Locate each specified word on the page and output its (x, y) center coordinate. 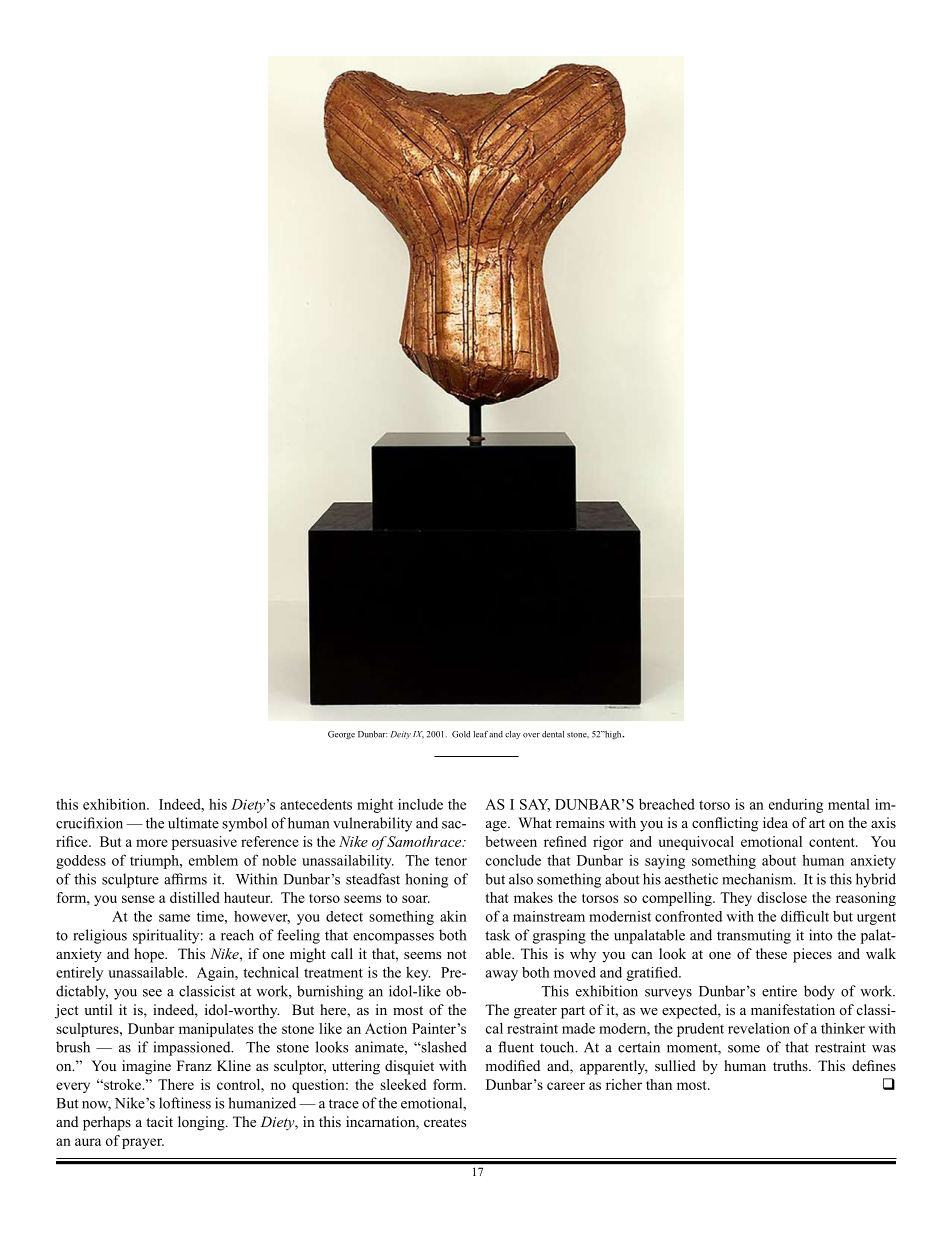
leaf (480, 734)
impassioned (193, 1048)
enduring (796, 806)
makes (533, 897)
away (502, 975)
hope (150, 955)
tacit (159, 1121)
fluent (516, 1047)
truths (791, 1065)
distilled (195, 897)
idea (775, 822)
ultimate (193, 823)
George (341, 735)
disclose (782, 897)
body (819, 992)
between (511, 841)
